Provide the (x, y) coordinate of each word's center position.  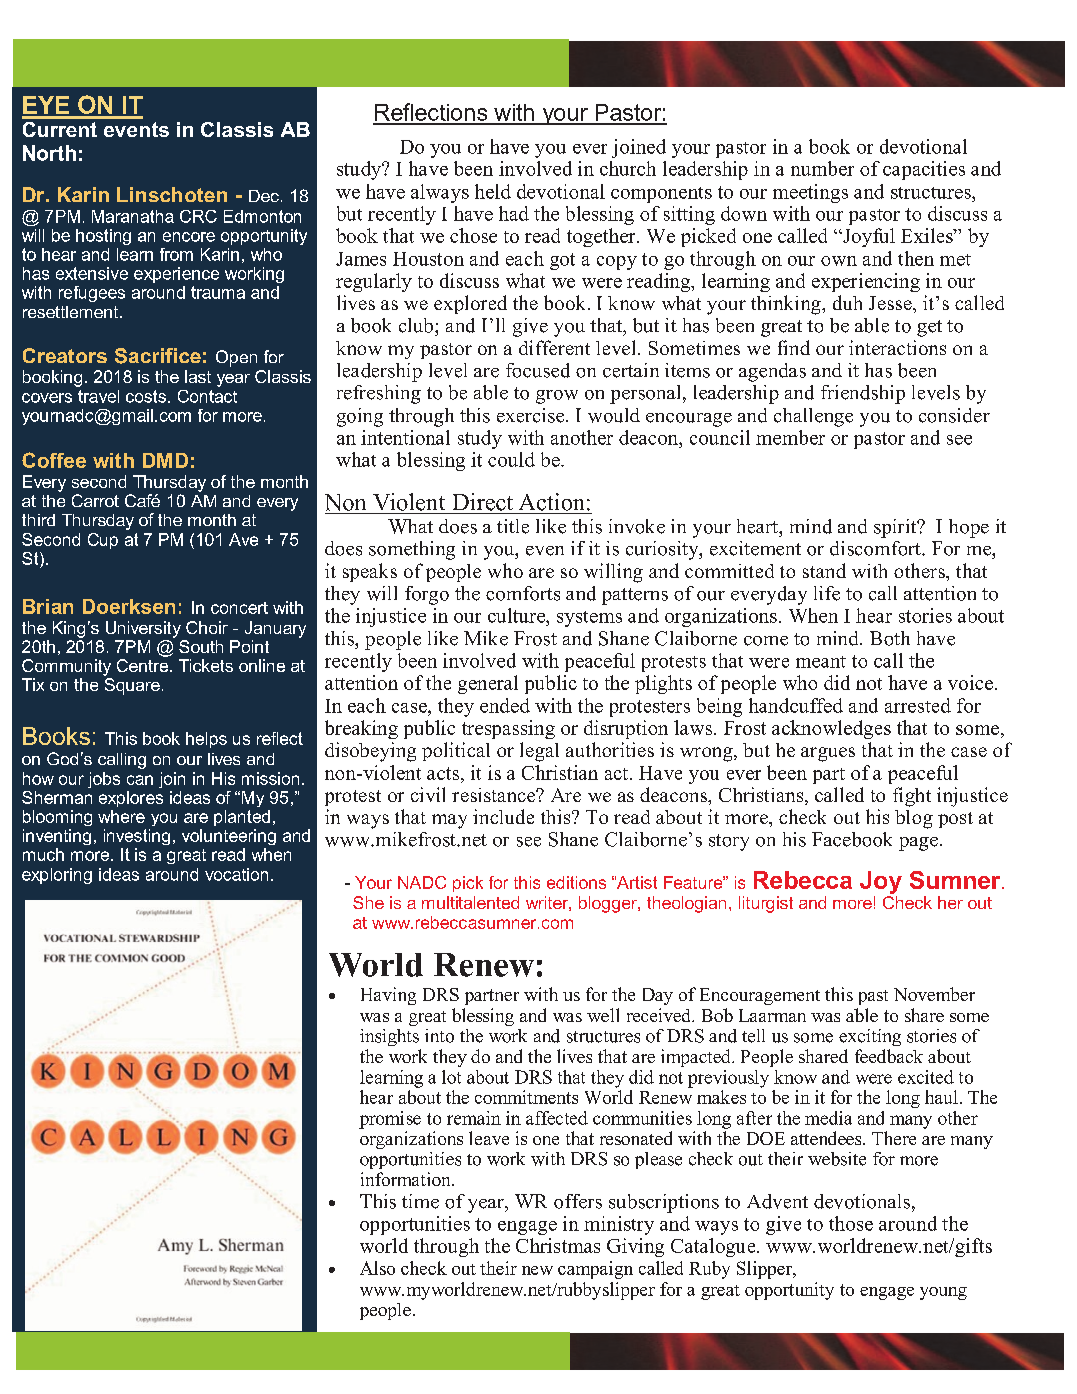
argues (828, 754)
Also (377, 1268)
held (493, 191)
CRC (198, 216)
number (822, 168)
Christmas (558, 1245)
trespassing (508, 729)
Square (132, 685)
